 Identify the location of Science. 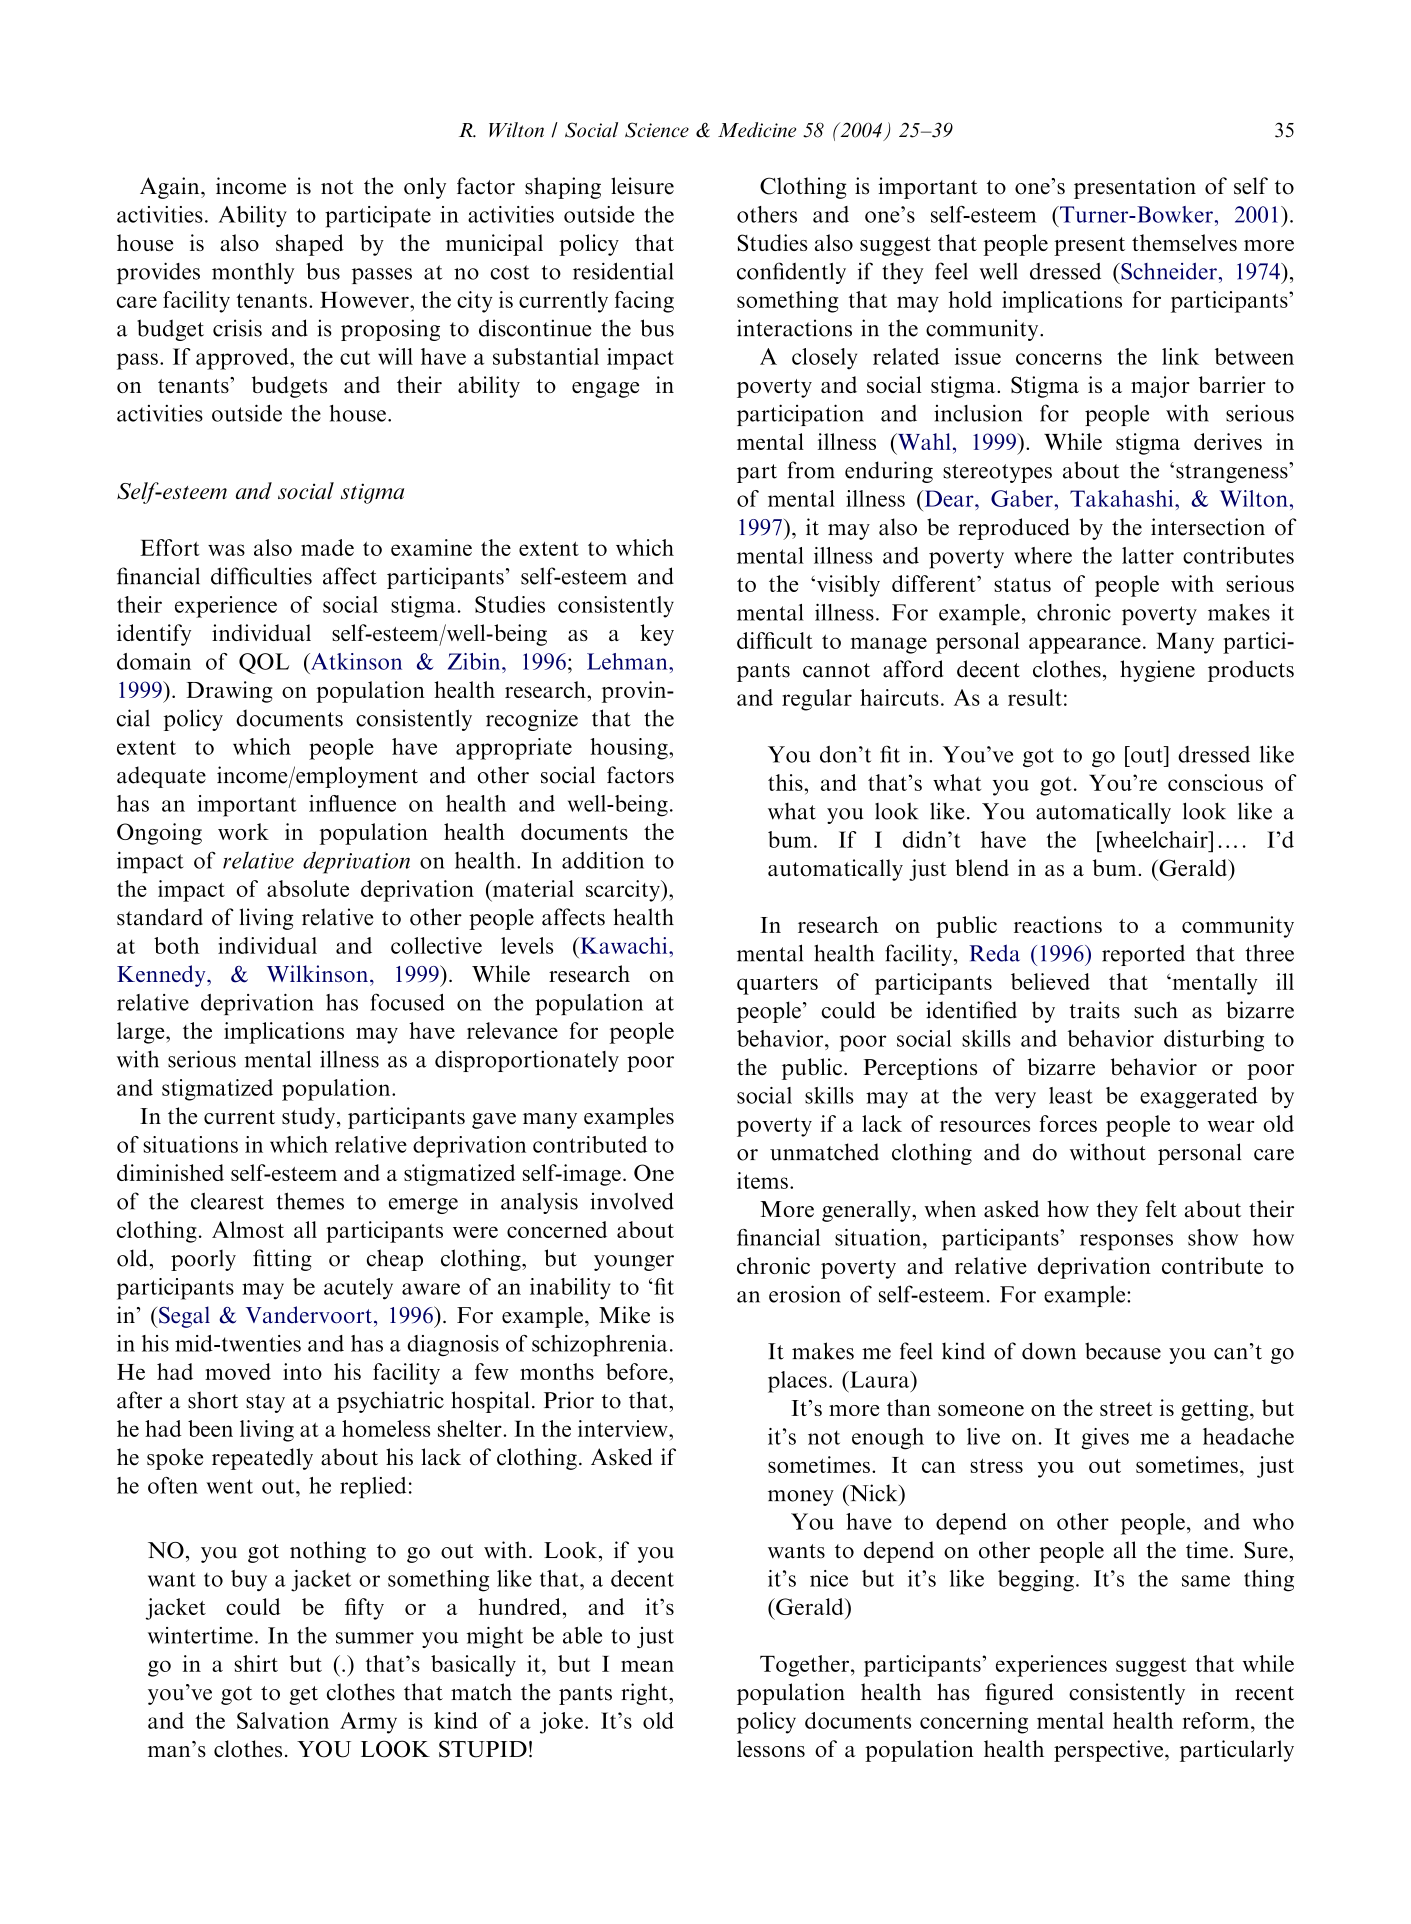
(657, 130).
